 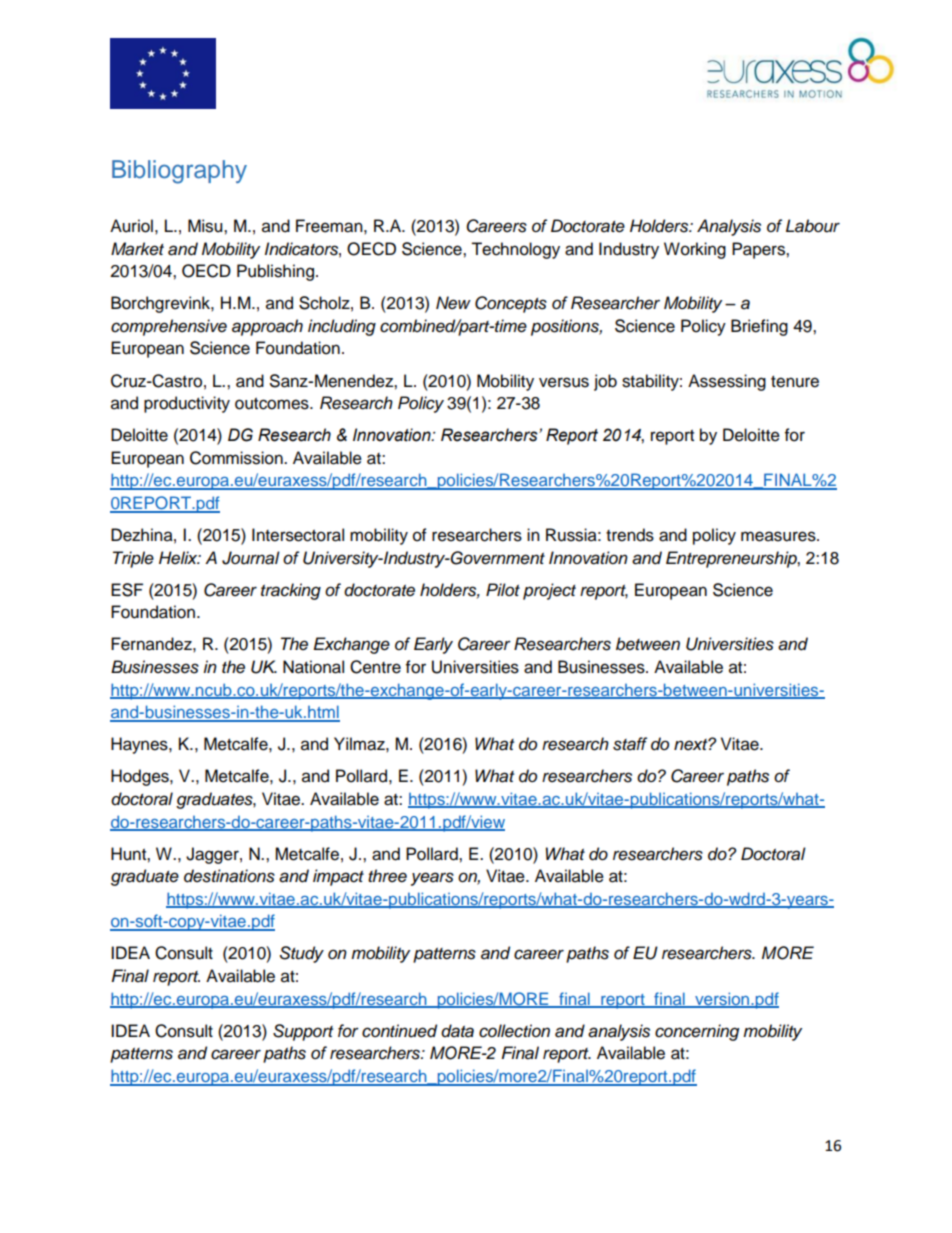 I want to click on Technology, so click(x=515, y=250).
